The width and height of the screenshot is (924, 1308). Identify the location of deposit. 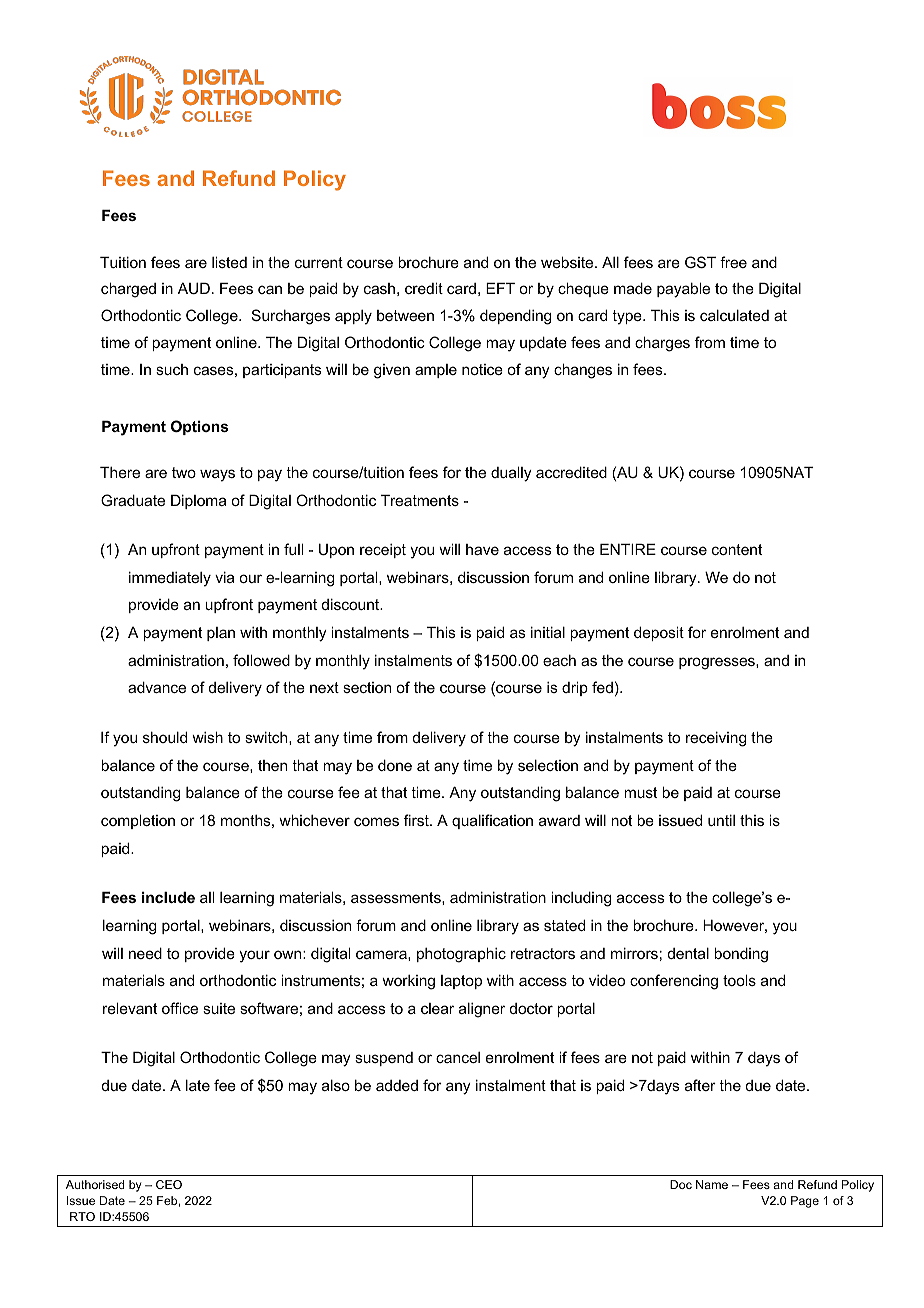
(659, 633).
